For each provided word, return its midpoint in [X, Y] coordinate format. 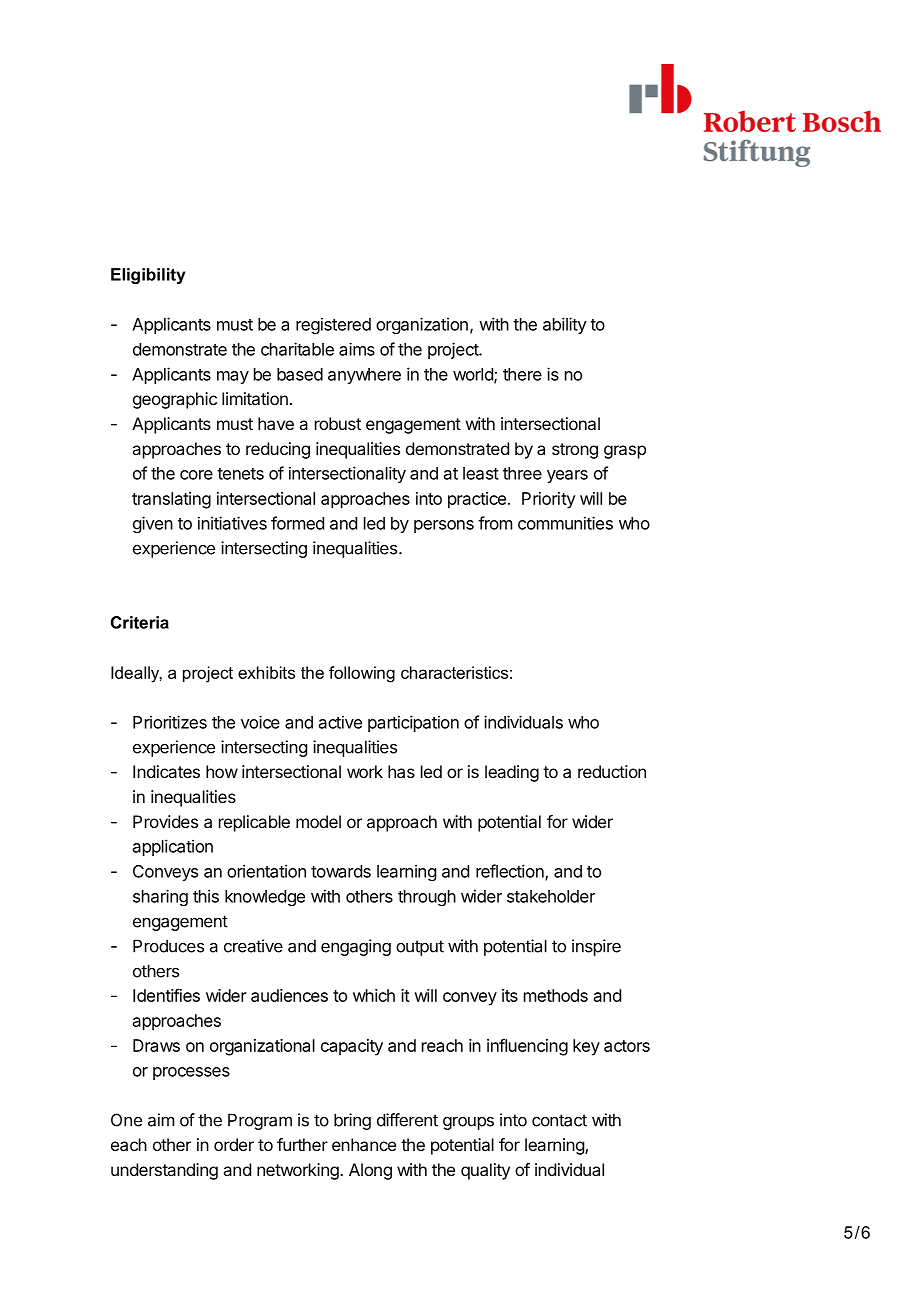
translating [171, 500]
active [340, 722]
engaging [356, 947]
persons [444, 526]
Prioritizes [170, 722]
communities [565, 523]
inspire [596, 947]
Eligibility [148, 276]
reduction [612, 771]
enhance [364, 1144]
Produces [168, 946]
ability [565, 325]
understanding [164, 1171]
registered [333, 325]
